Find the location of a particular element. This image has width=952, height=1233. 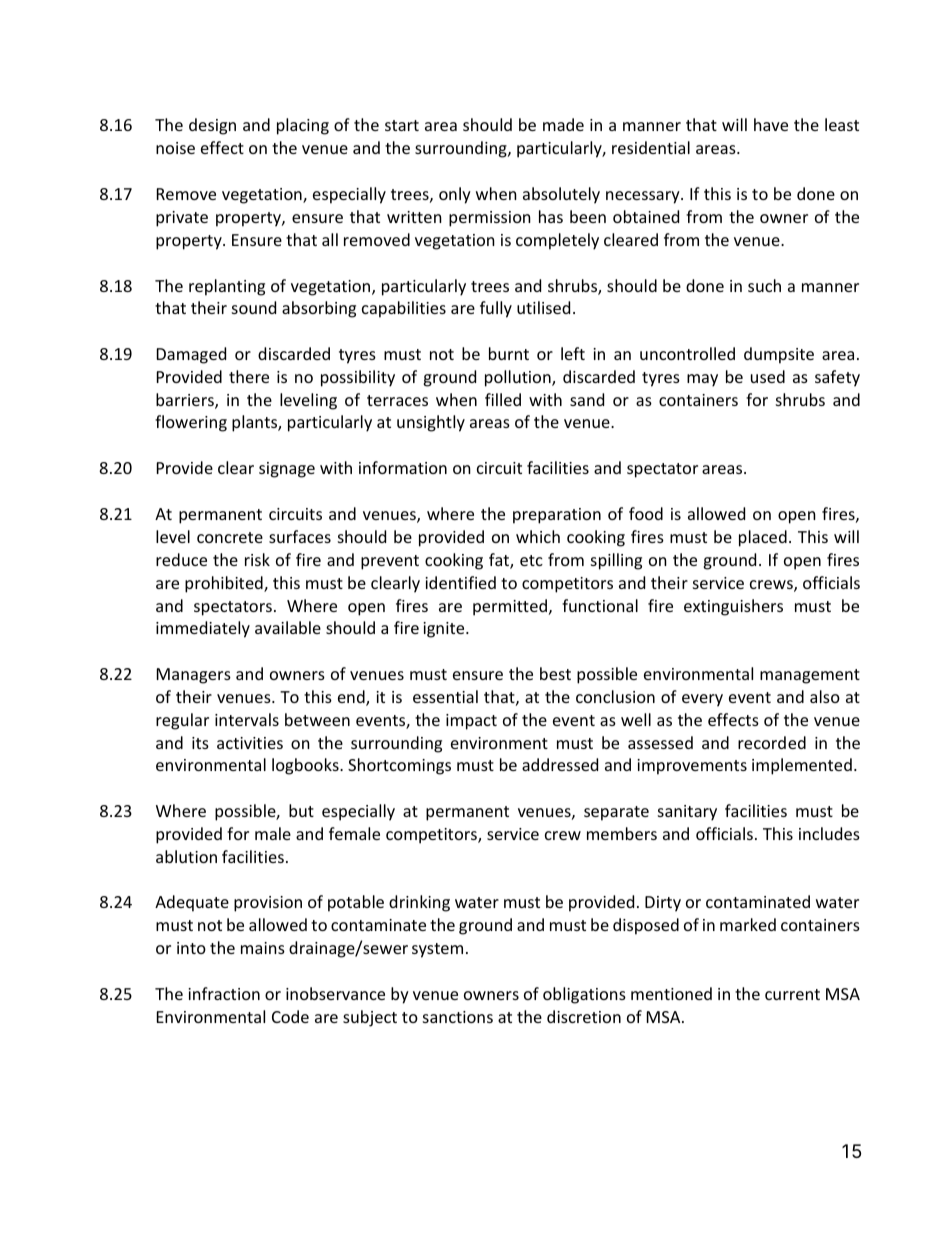

burnt is located at coordinates (509, 353).
